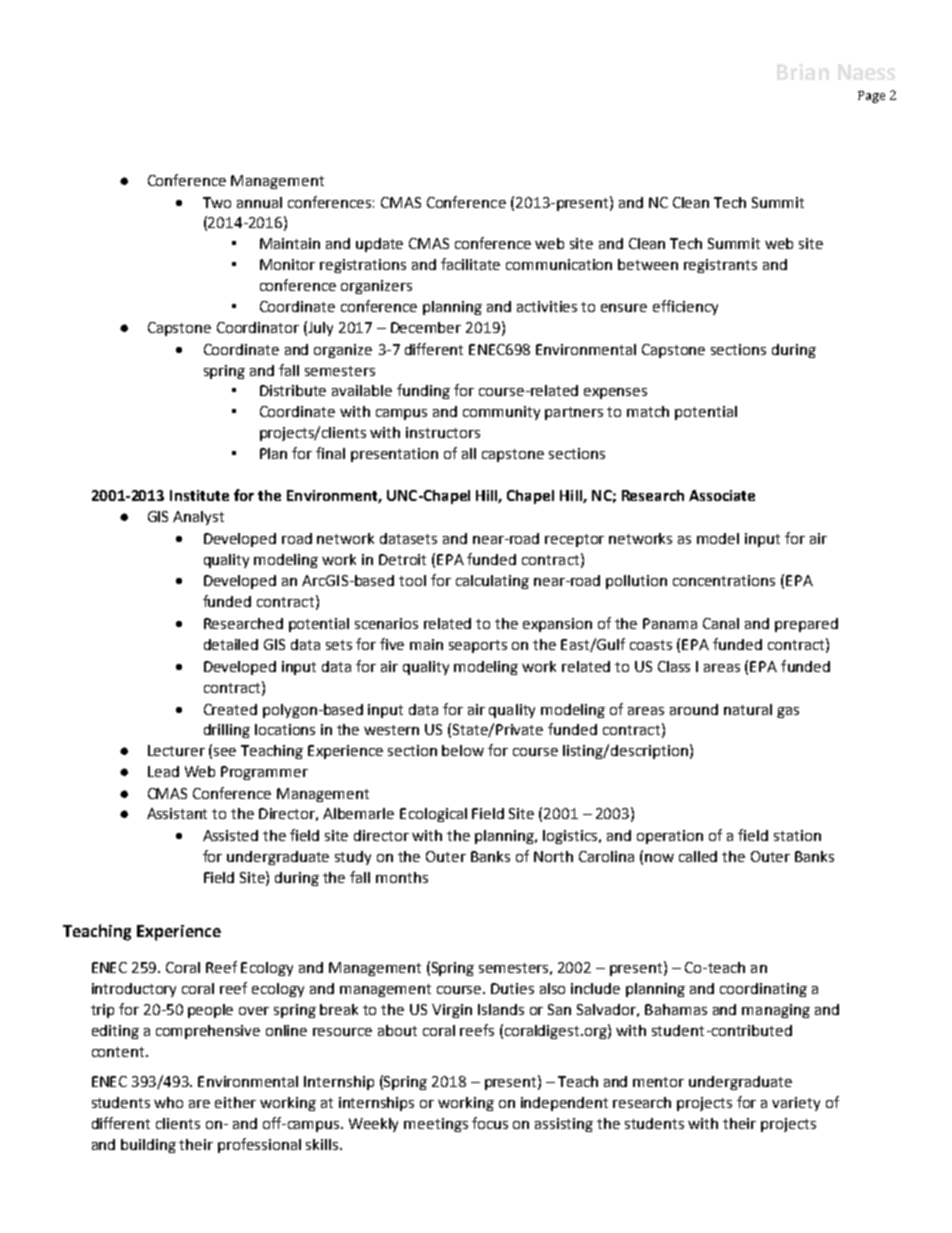 The image size is (952, 1233). What do you see at coordinates (871, 97) in the screenshot?
I see `Page` at bounding box center [871, 97].
